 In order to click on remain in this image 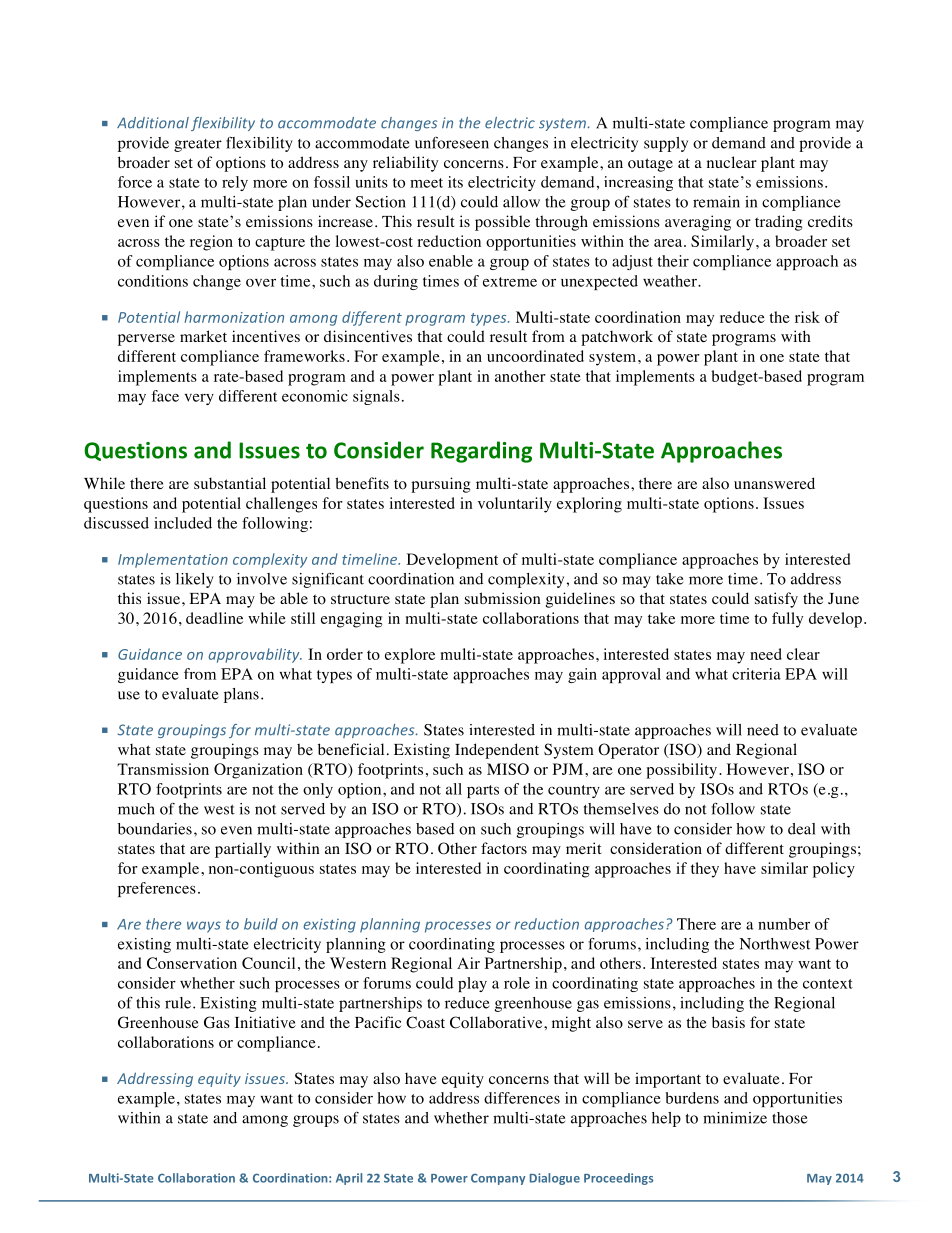, I will do `click(716, 202)`.
